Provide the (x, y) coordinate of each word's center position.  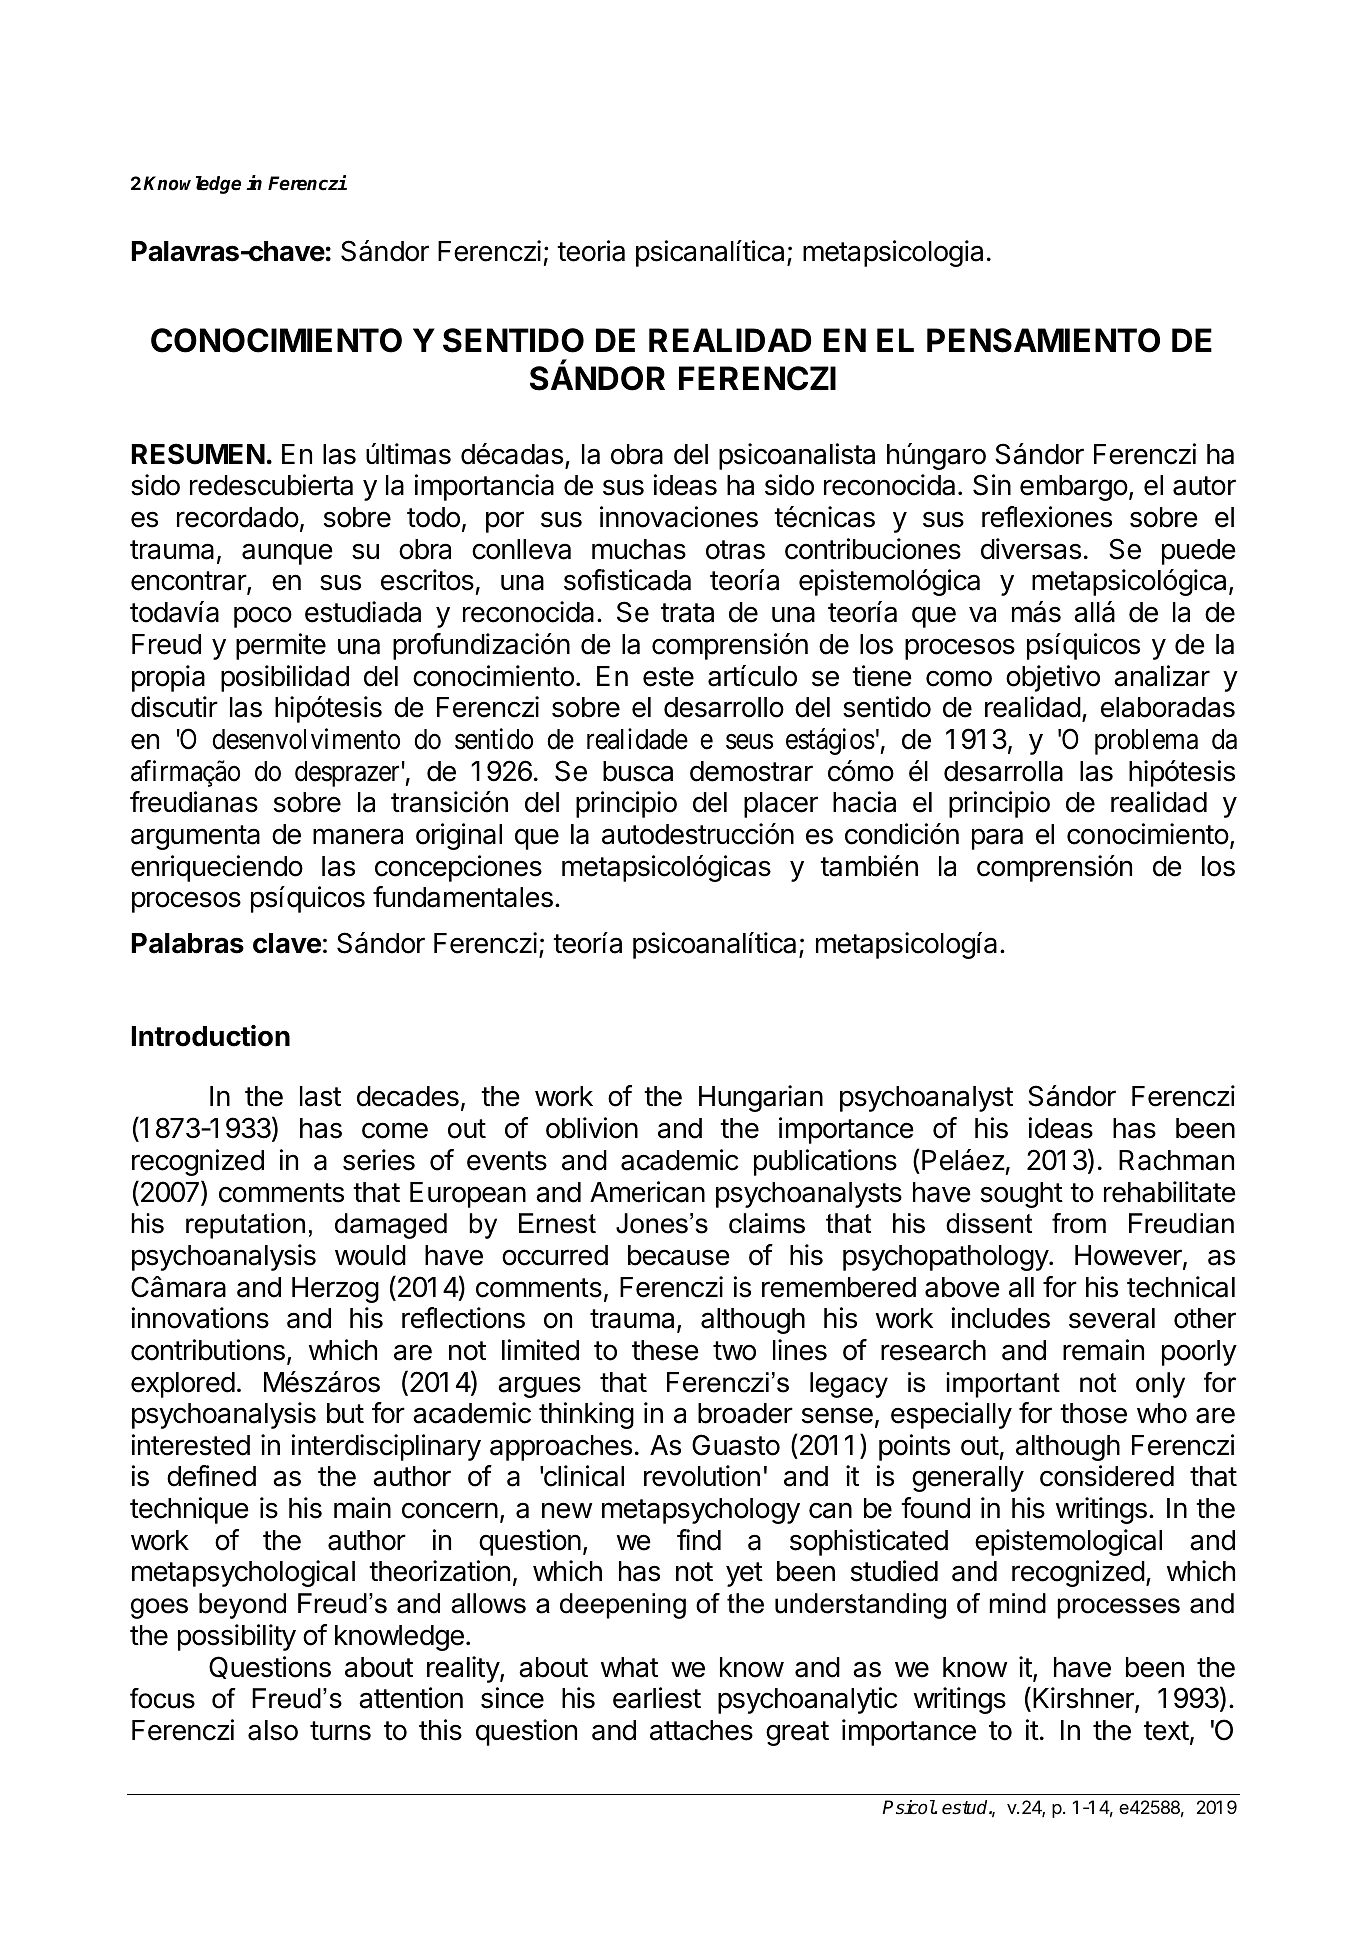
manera (358, 836)
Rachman (1176, 1160)
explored (183, 1385)
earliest (657, 1698)
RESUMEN (198, 454)
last (320, 1096)
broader (745, 1413)
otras (735, 550)
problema (1146, 742)
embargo (1074, 488)
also (273, 1730)
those (1093, 1413)
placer (781, 805)
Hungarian (761, 1098)
